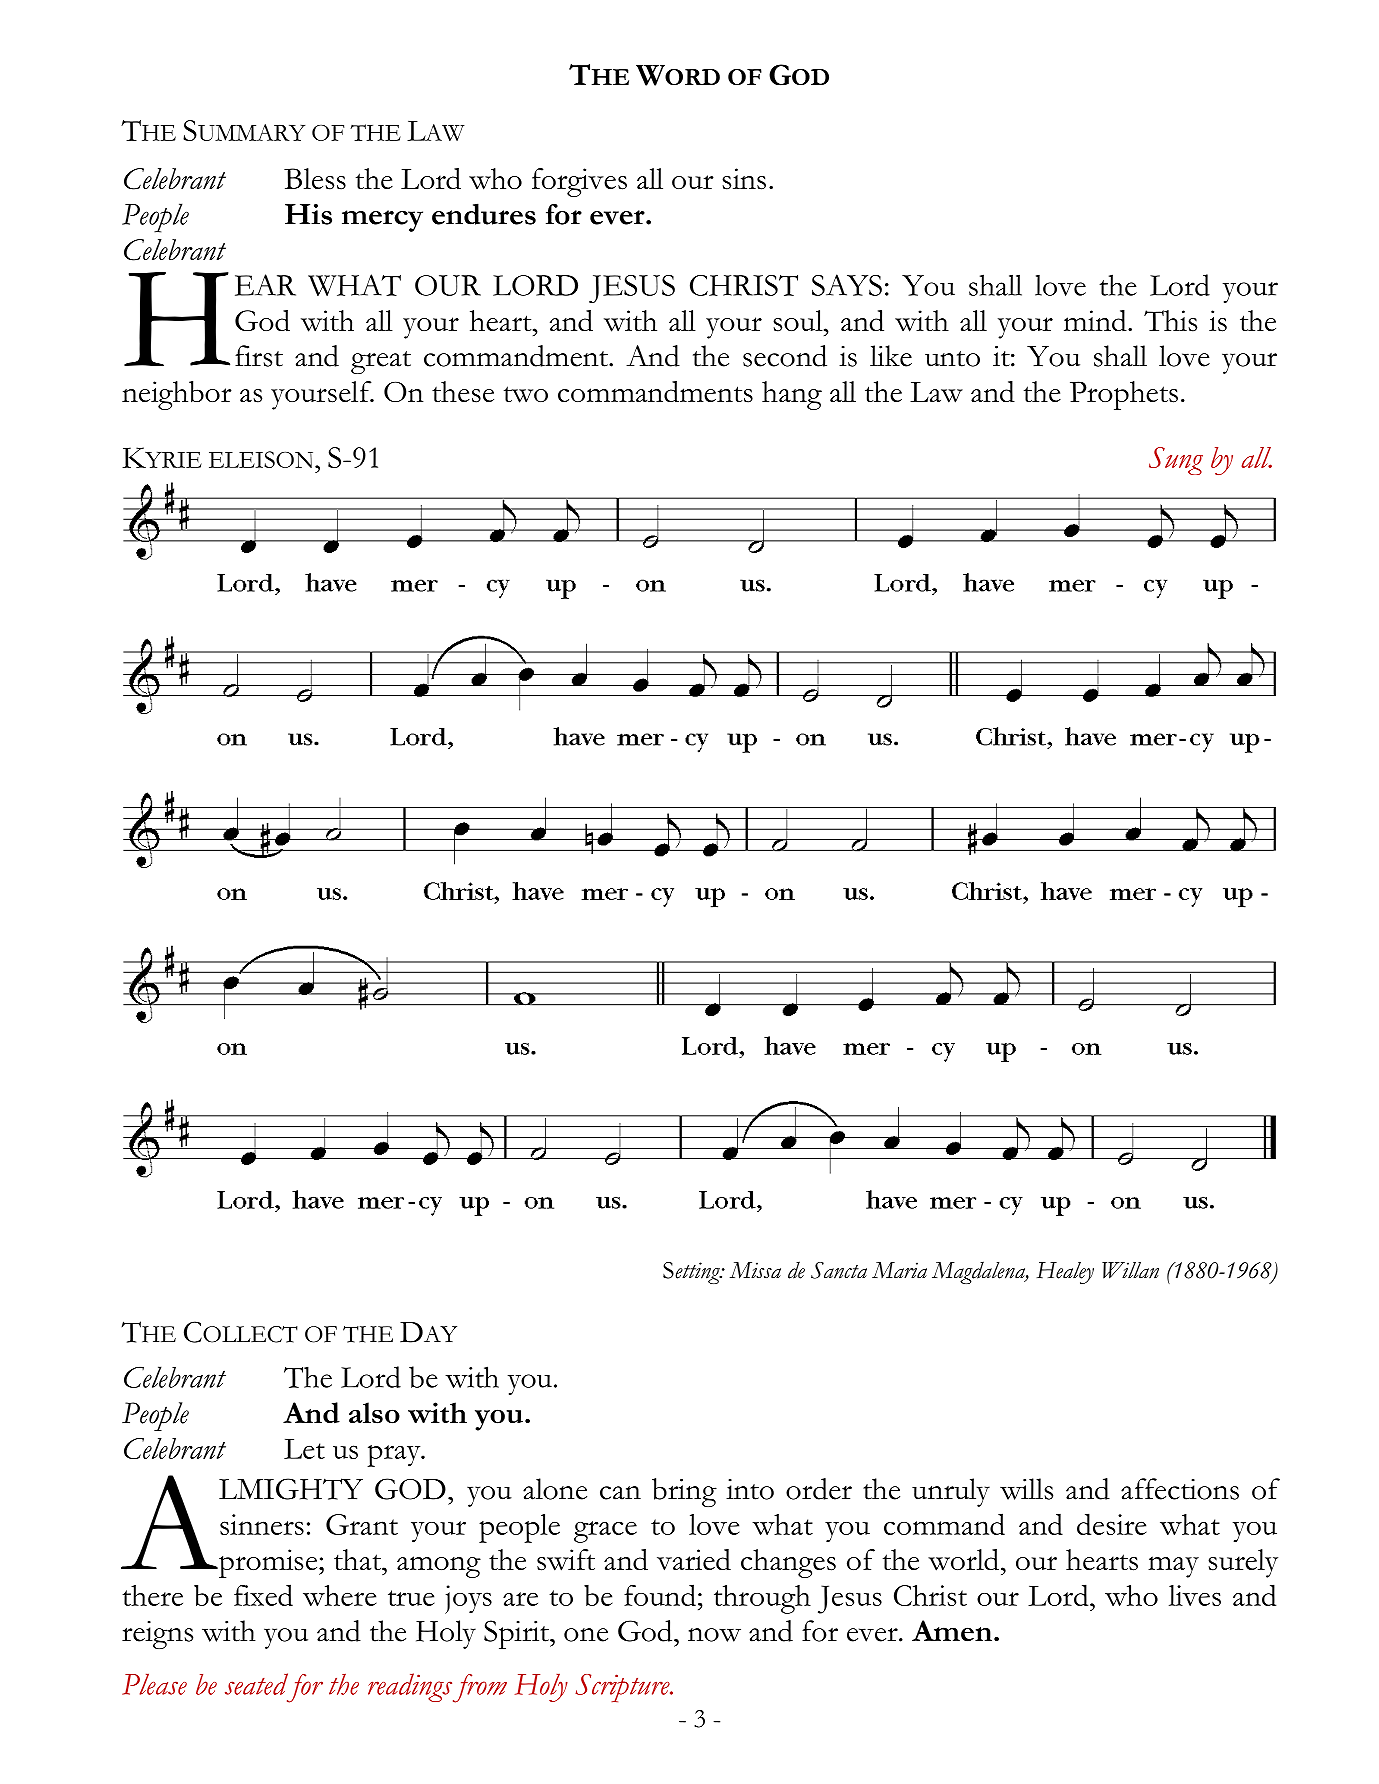  What do you see at coordinates (256, 1684) in the image?
I see `seated` at bounding box center [256, 1684].
